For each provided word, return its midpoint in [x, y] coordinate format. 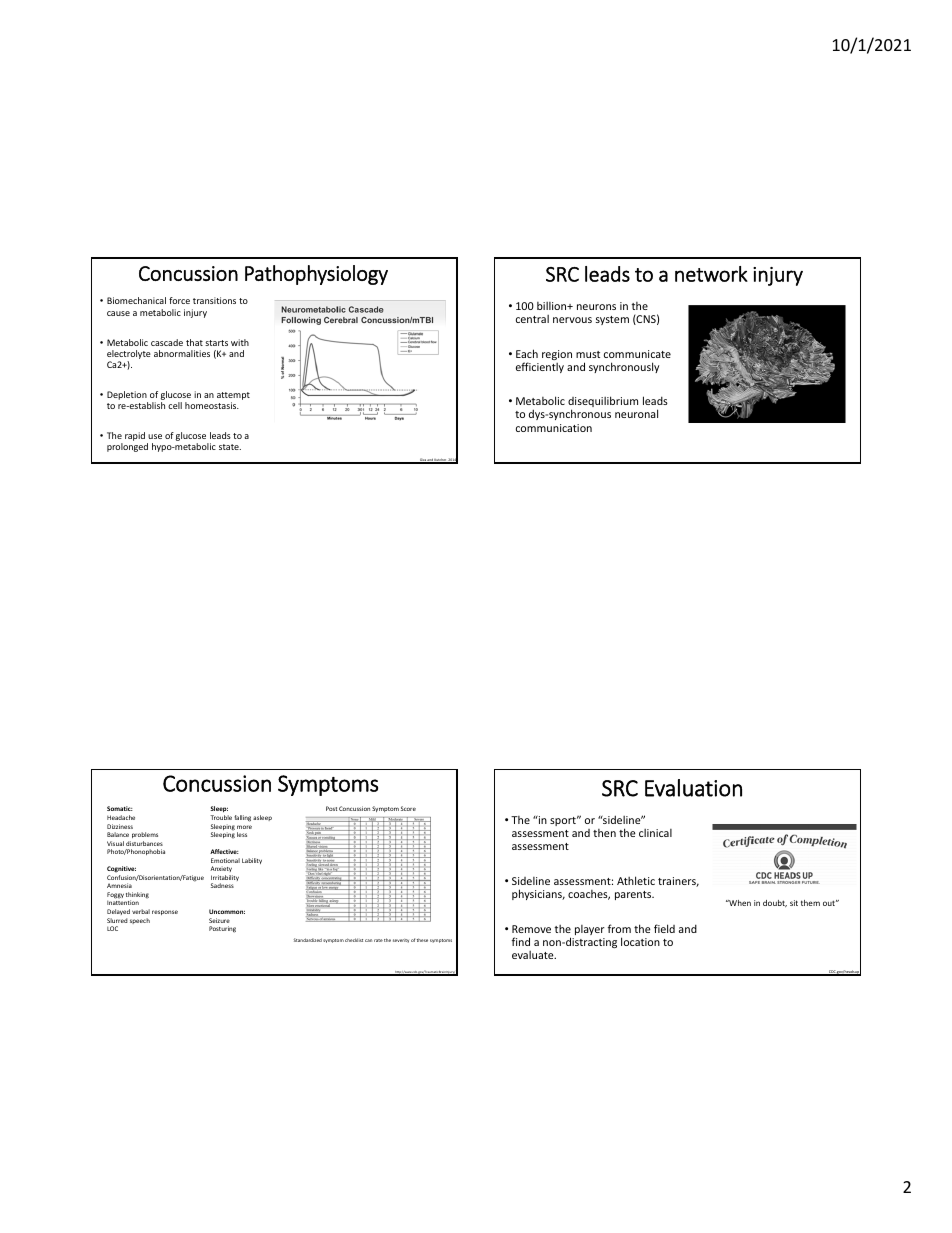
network [711, 274]
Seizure [219, 920]
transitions [214, 300]
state [230, 447]
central [532, 319]
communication [554, 428]
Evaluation [693, 788]
